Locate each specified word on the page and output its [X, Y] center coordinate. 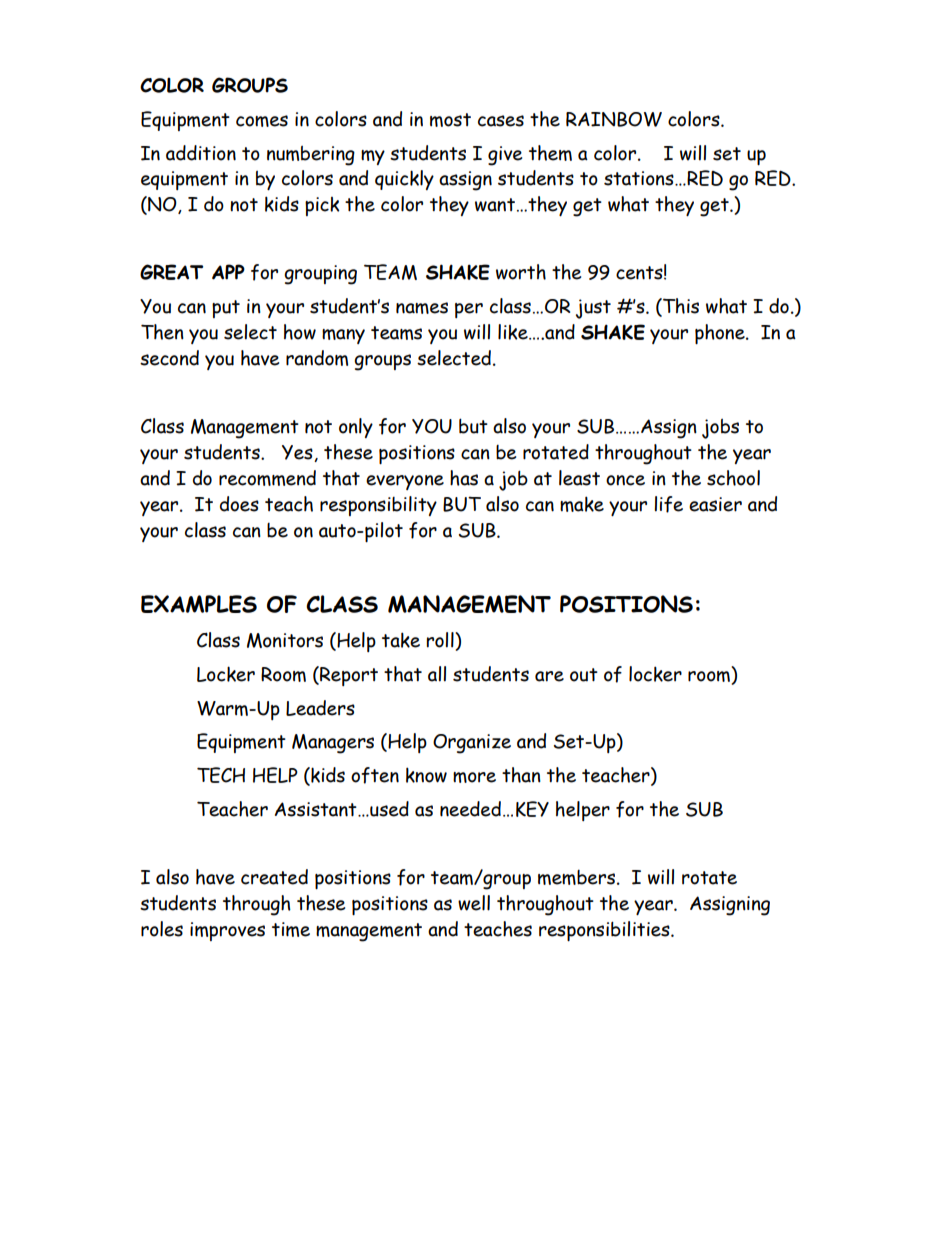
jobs [720, 429]
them [550, 153]
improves [227, 931]
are [549, 676]
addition [201, 153]
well [474, 903]
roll [441, 640]
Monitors [285, 640]
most [450, 120]
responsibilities [605, 931]
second [169, 358]
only [356, 428]
